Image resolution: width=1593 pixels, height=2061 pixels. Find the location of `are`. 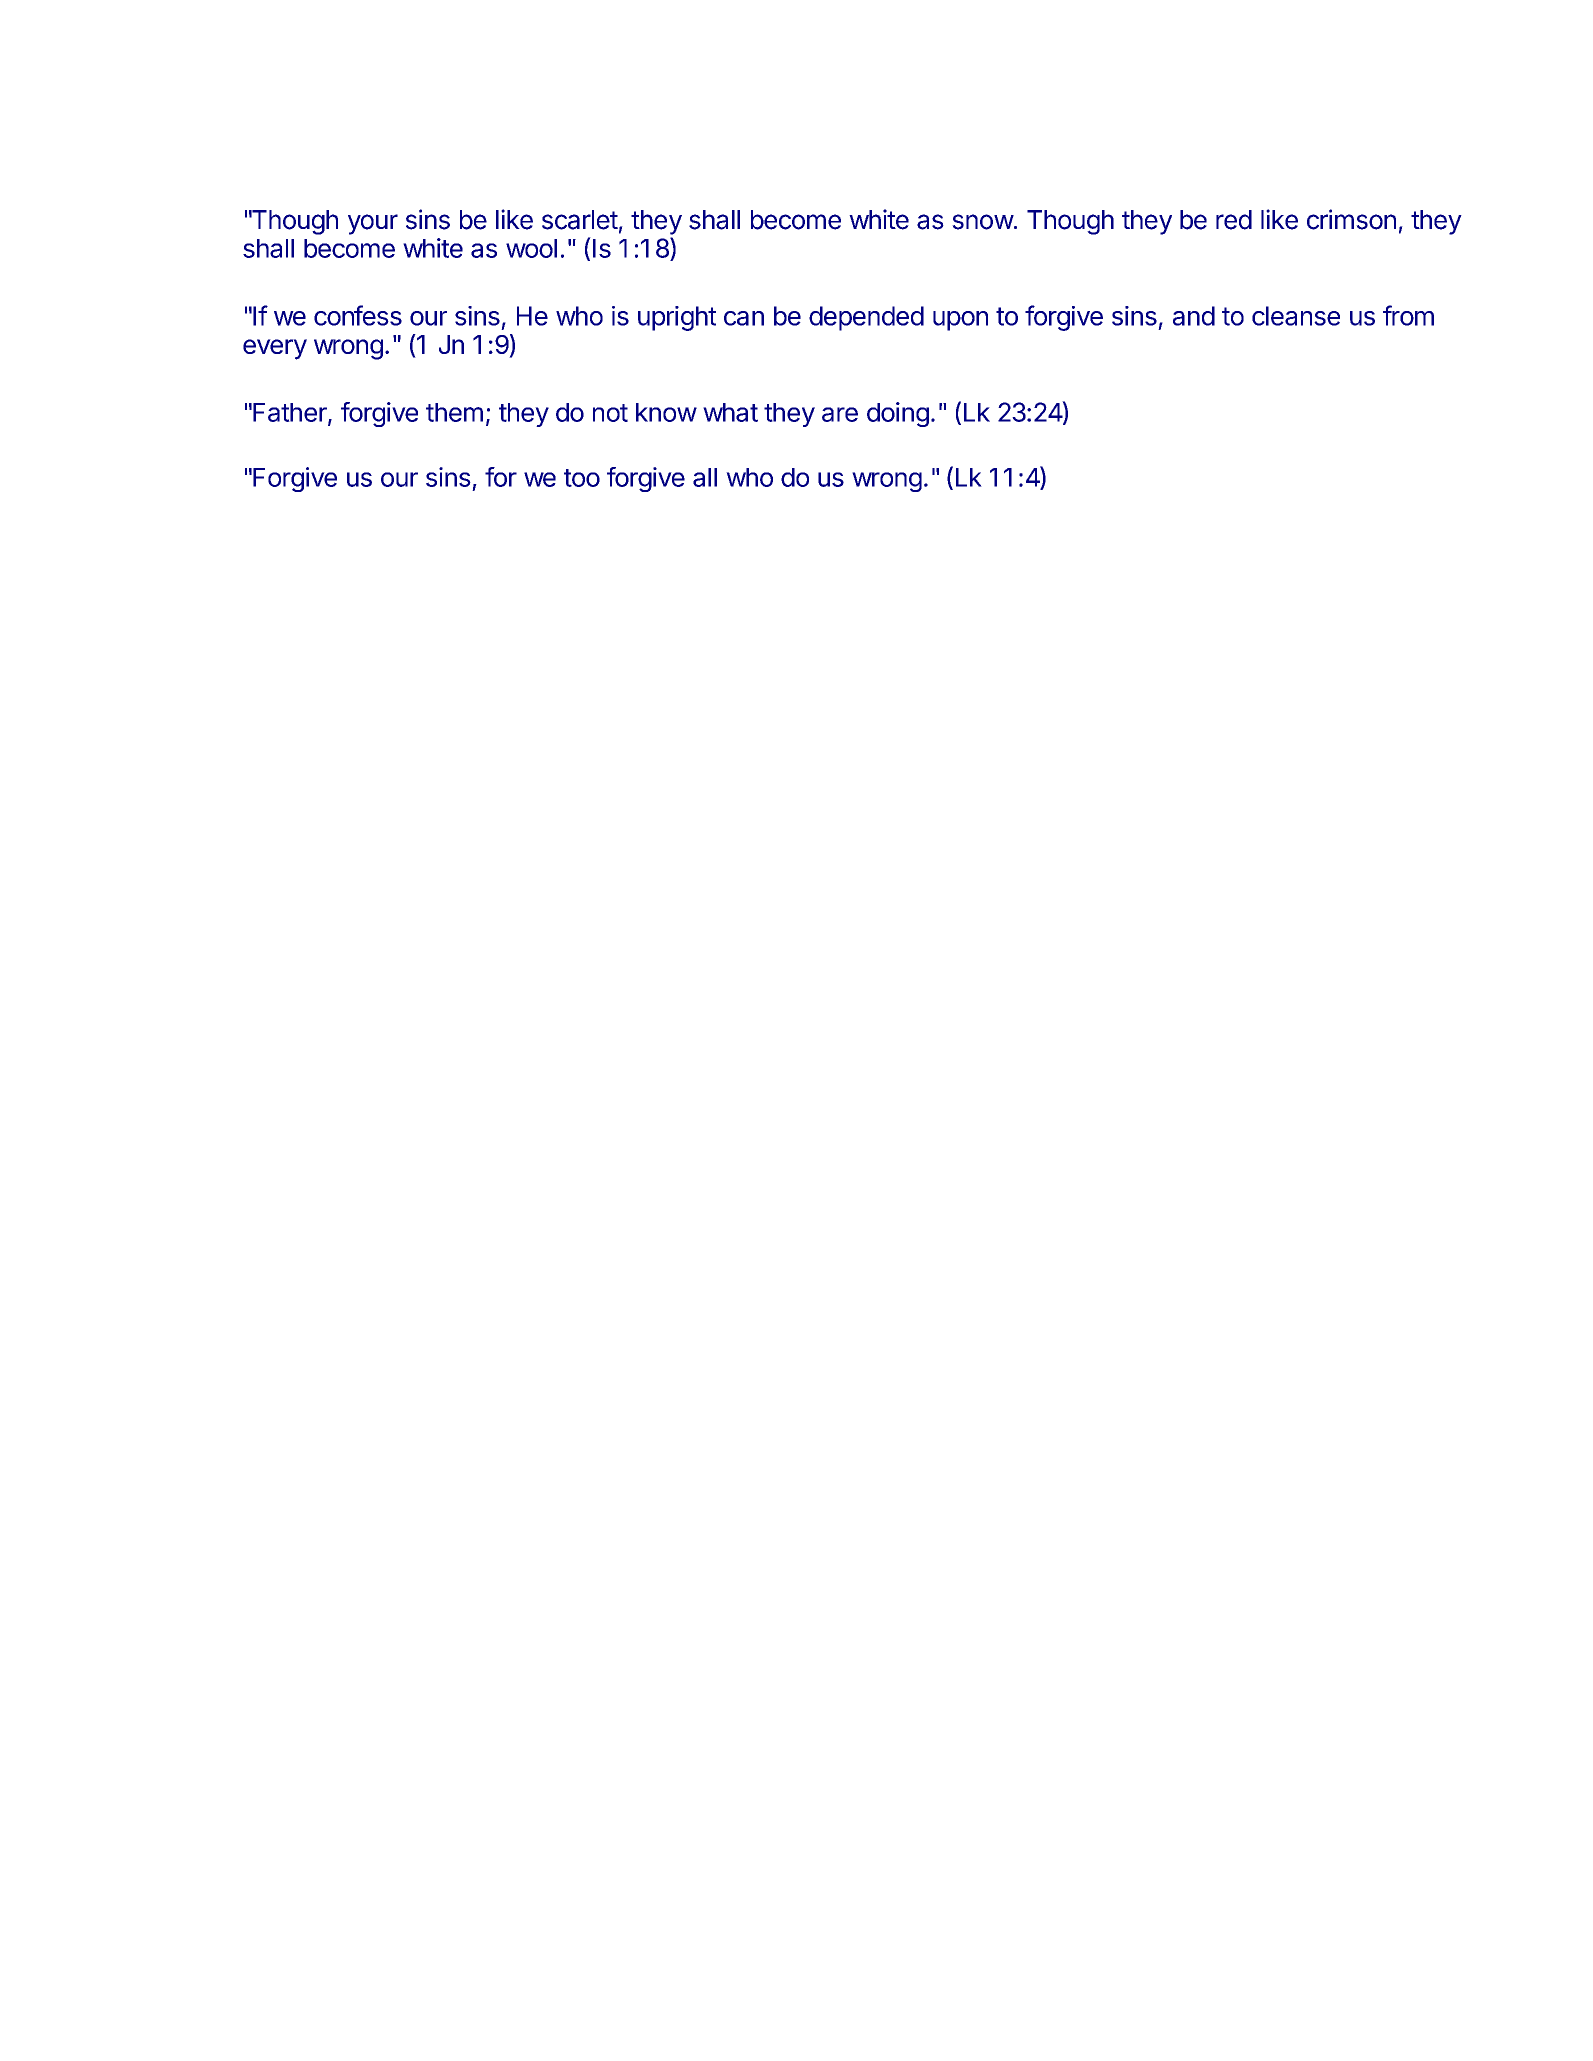

are is located at coordinates (840, 414).
